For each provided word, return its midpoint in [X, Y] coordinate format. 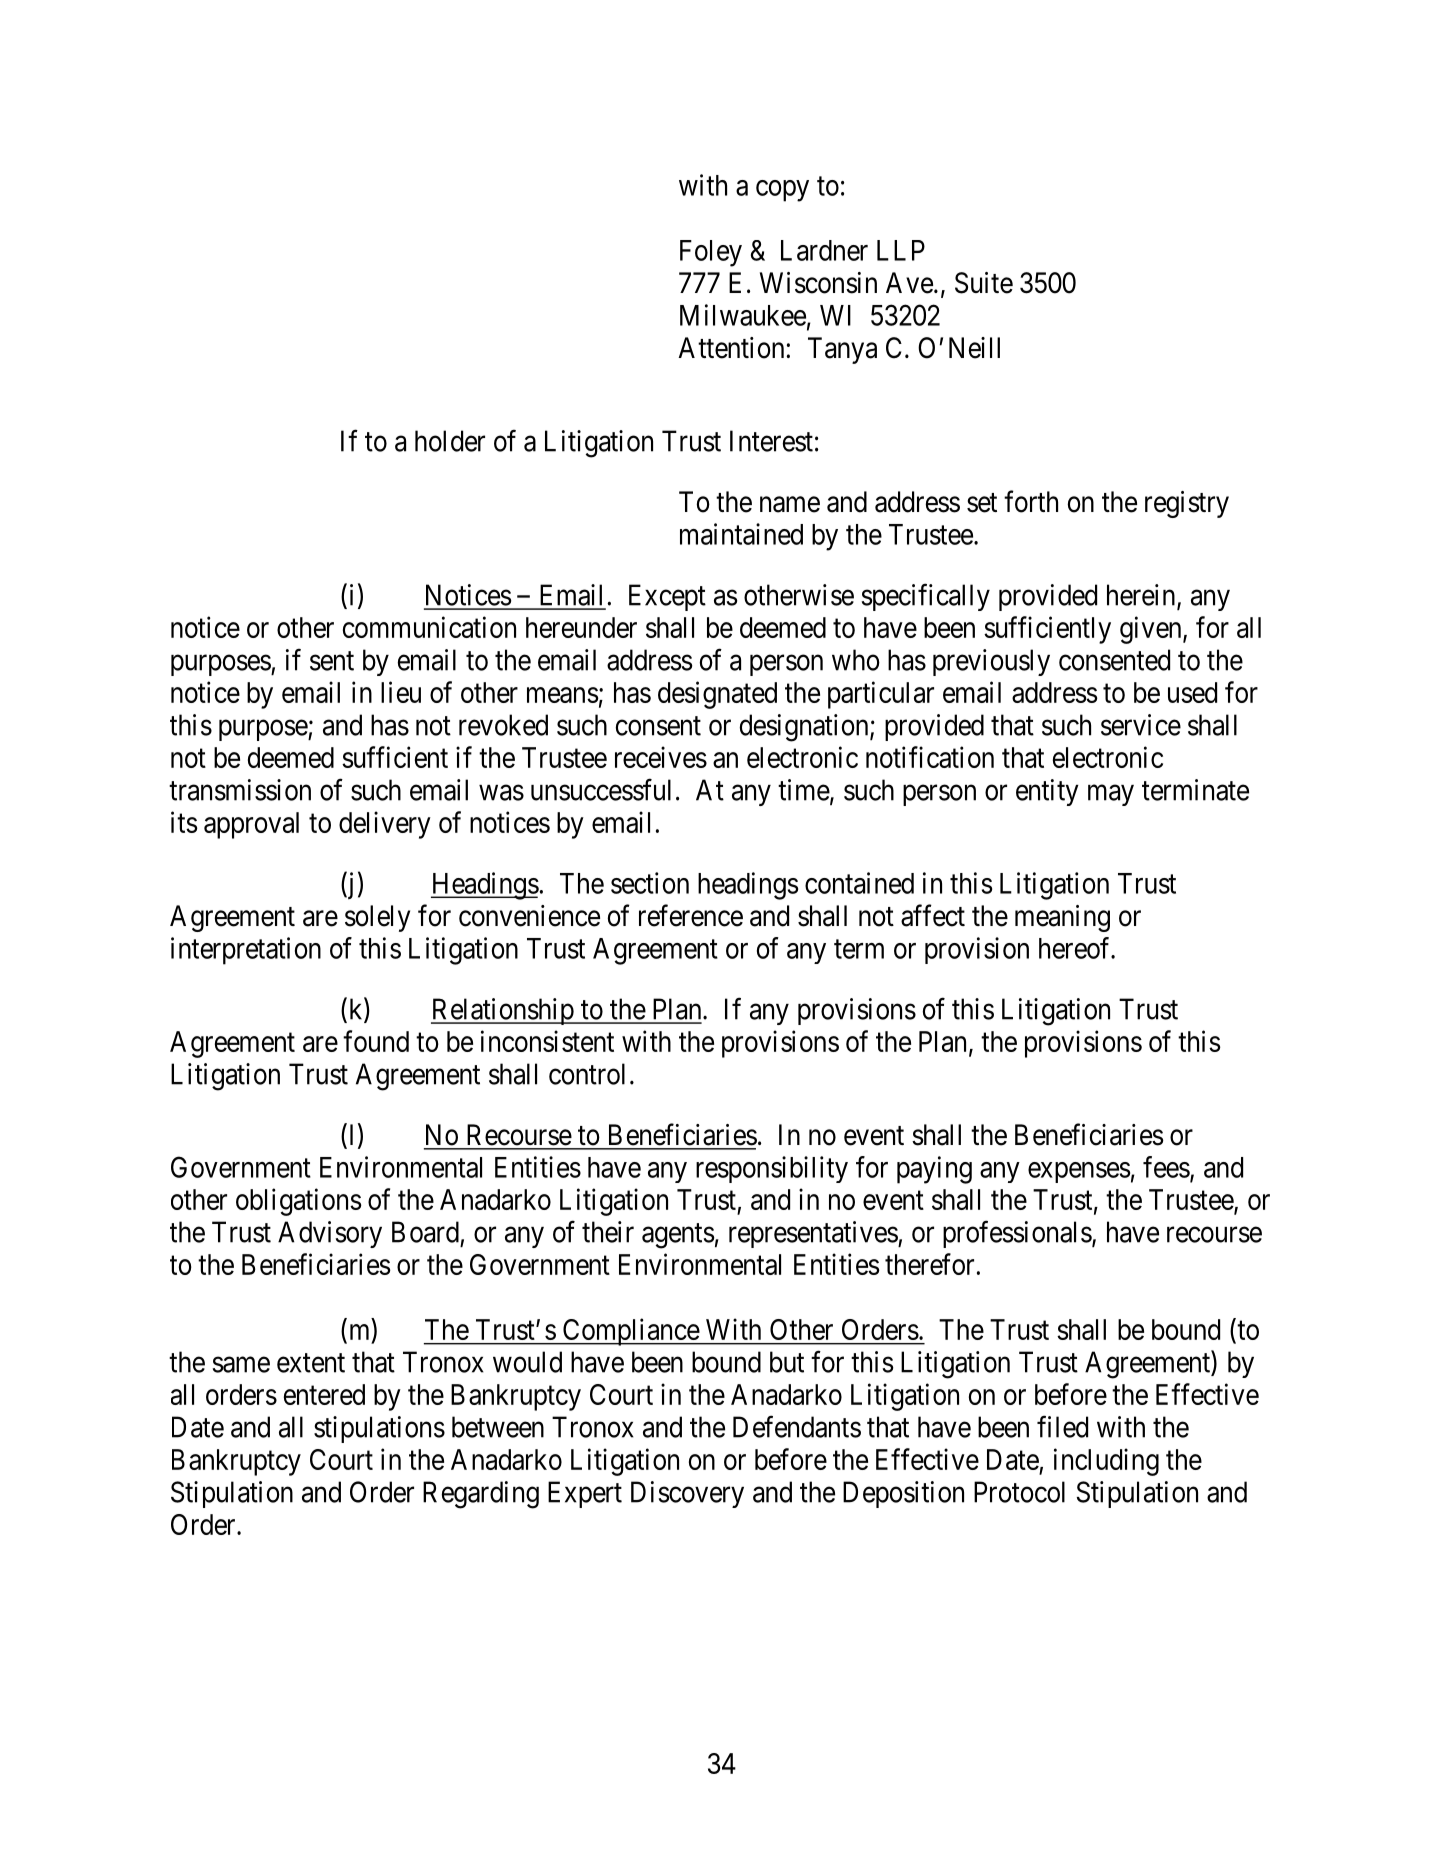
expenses [1079, 1172]
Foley [711, 253]
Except [667, 597]
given [1152, 630]
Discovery [687, 1494]
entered [324, 1394]
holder [450, 441]
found [376, 1041]
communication [429, 627]
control [587, 1074]
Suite [984, 283]
